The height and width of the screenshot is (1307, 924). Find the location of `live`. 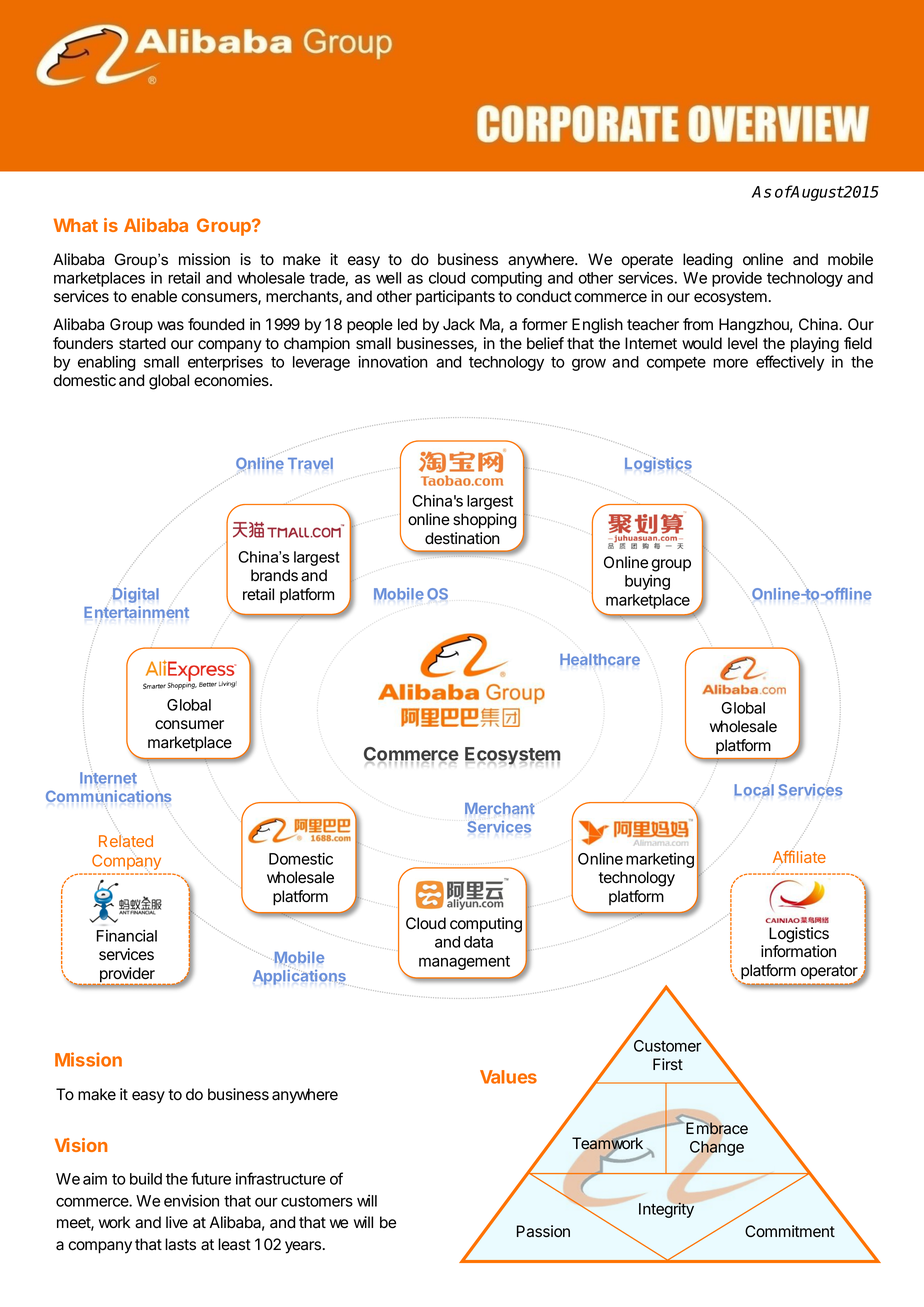

live is located at coordinates (177, 1222).
